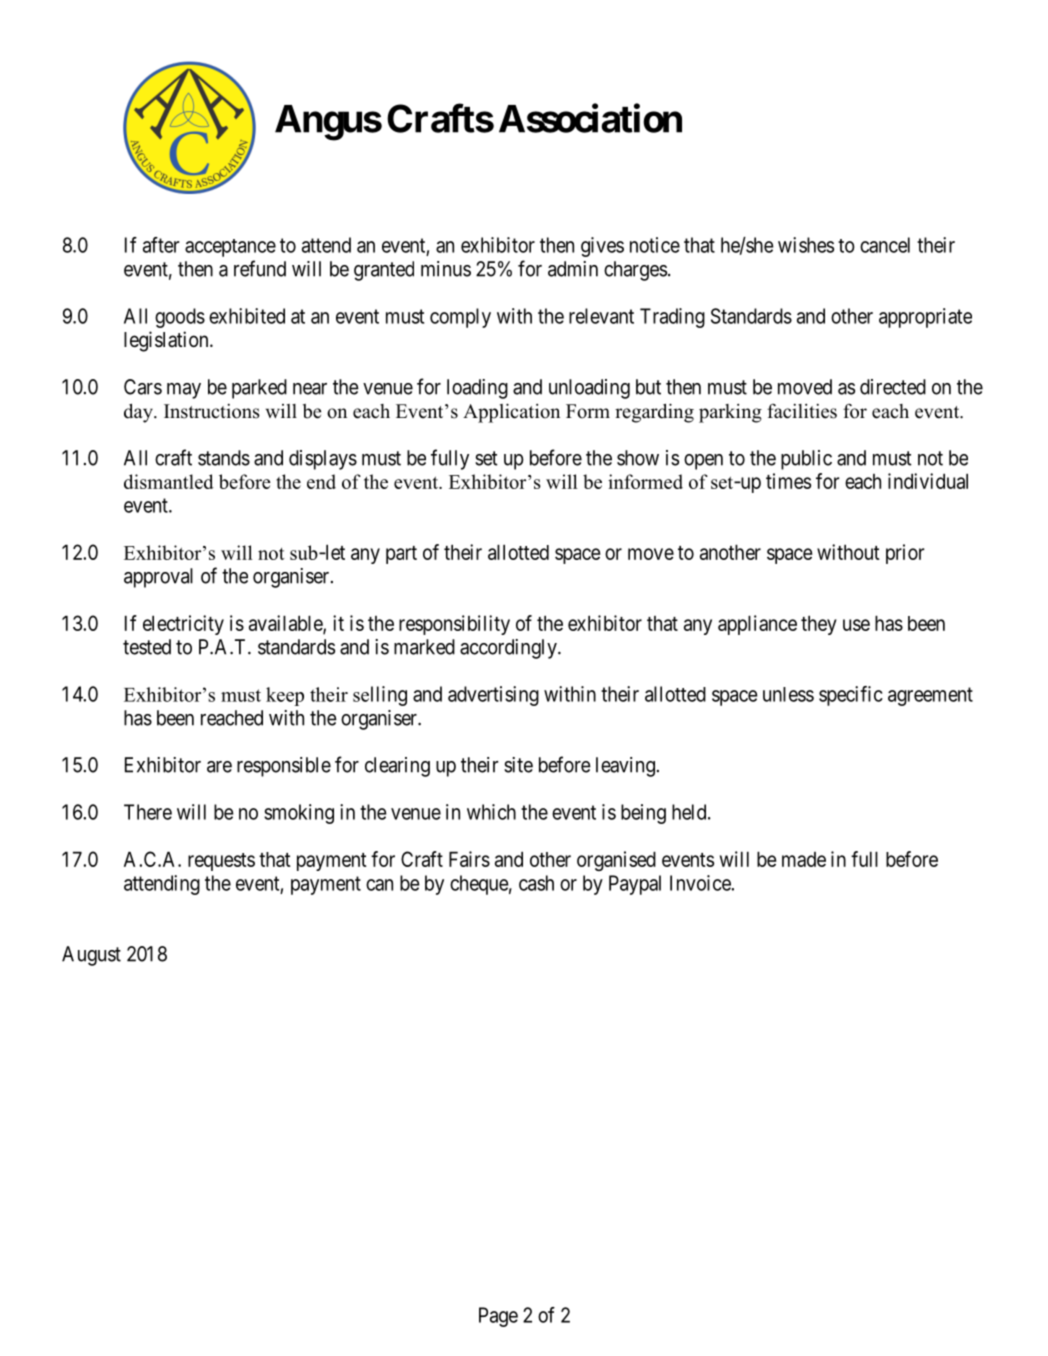 This document has height=1356, width=1048. I want to click on after, so click(161, 245).
